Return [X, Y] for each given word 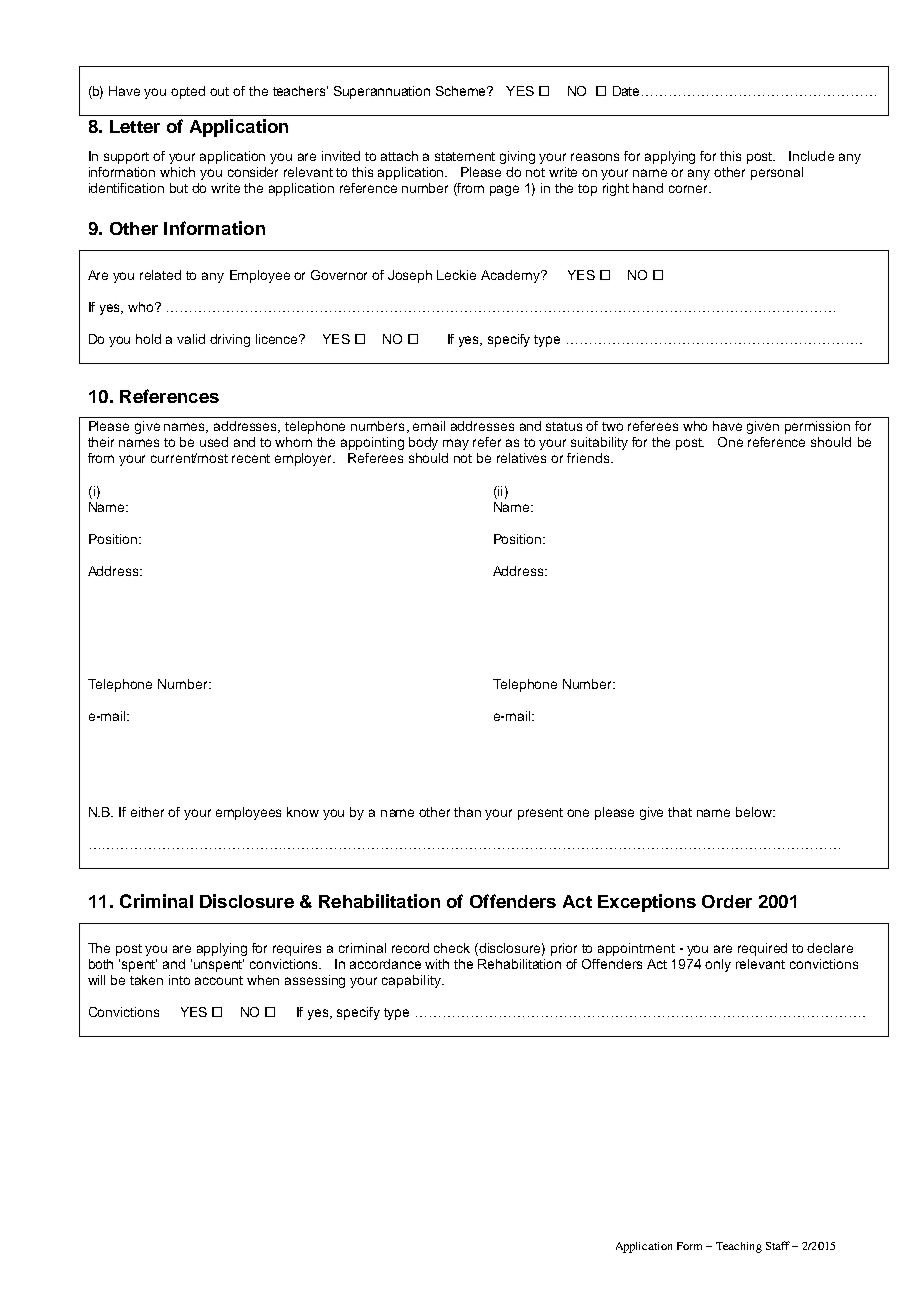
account [219, 980]
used [214, 442]
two [612, 426]
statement [465, 156]
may [456, 444]
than [467, 812]
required [762, 949]
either [147, 812]
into [179, 980]
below [755, 812]
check [452, 948]
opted [188, 92]
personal [777, 173]
